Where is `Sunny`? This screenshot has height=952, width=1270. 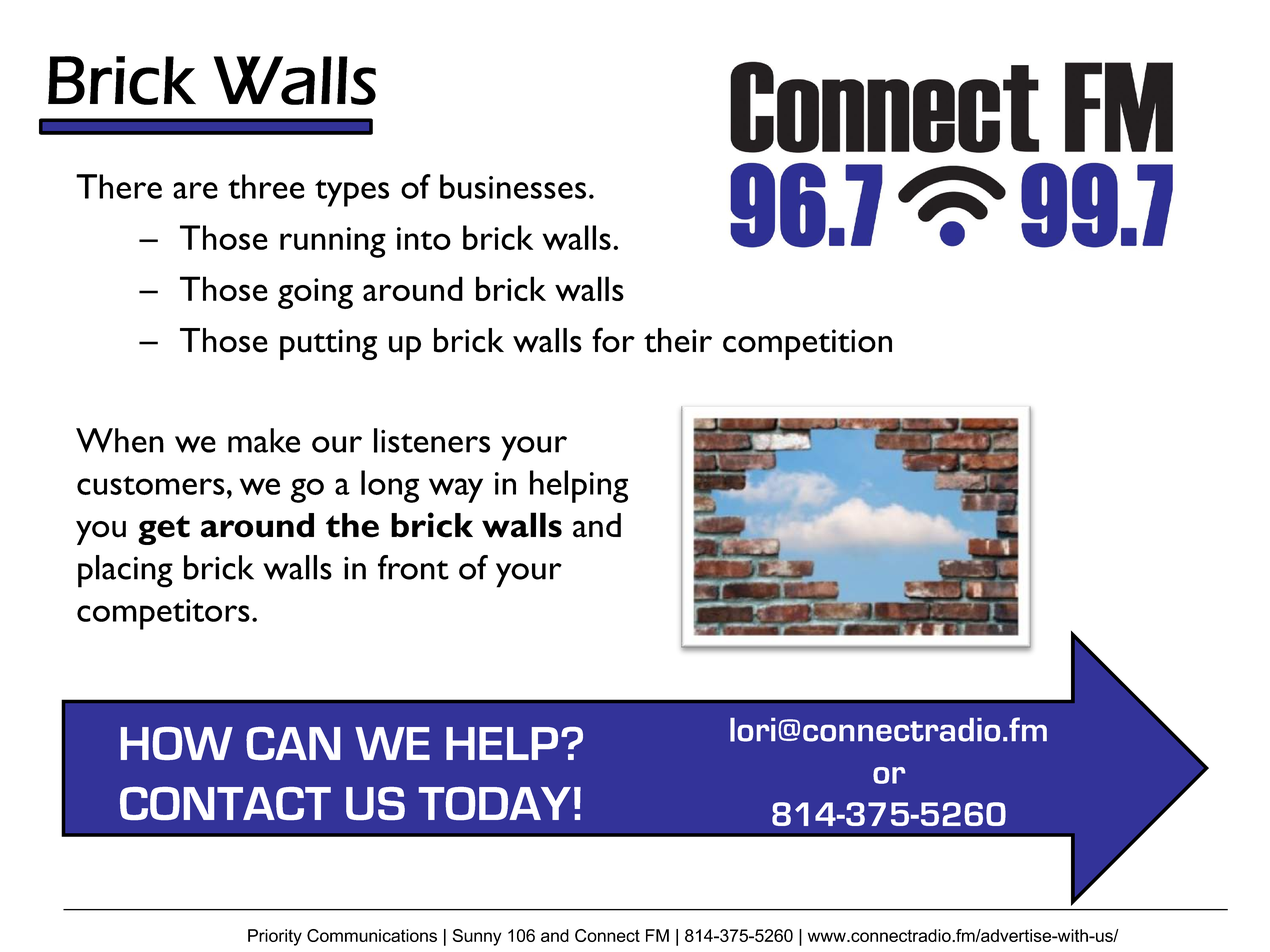
Sunny is located at coordinates (477, 937).
